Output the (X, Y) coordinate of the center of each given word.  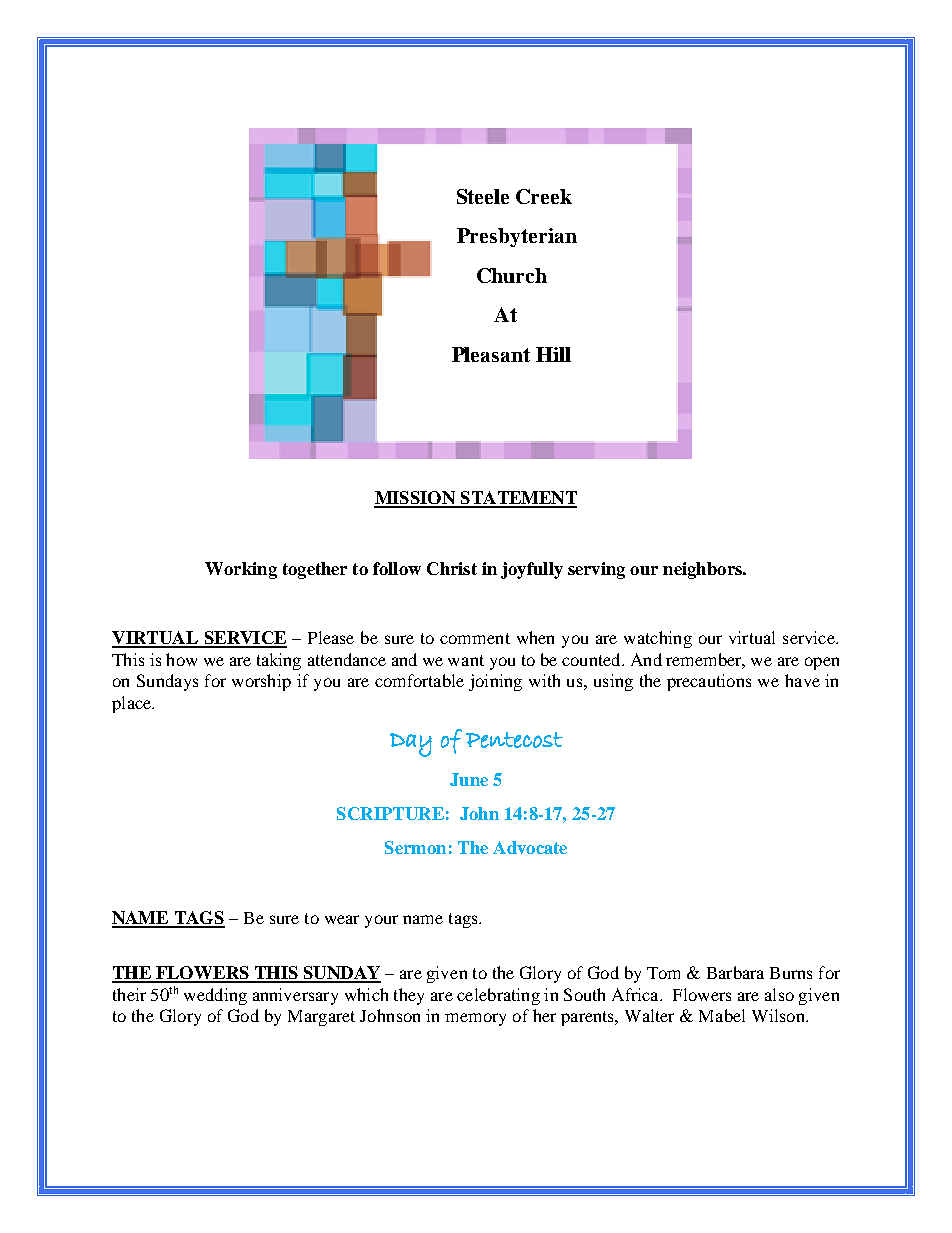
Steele (483, 196)
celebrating (498, 996)
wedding (215, 996)
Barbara (735, 972)
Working (241, 570)
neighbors (703, 570)
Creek (544, 196)
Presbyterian (517, 237)
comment (475, 638)
